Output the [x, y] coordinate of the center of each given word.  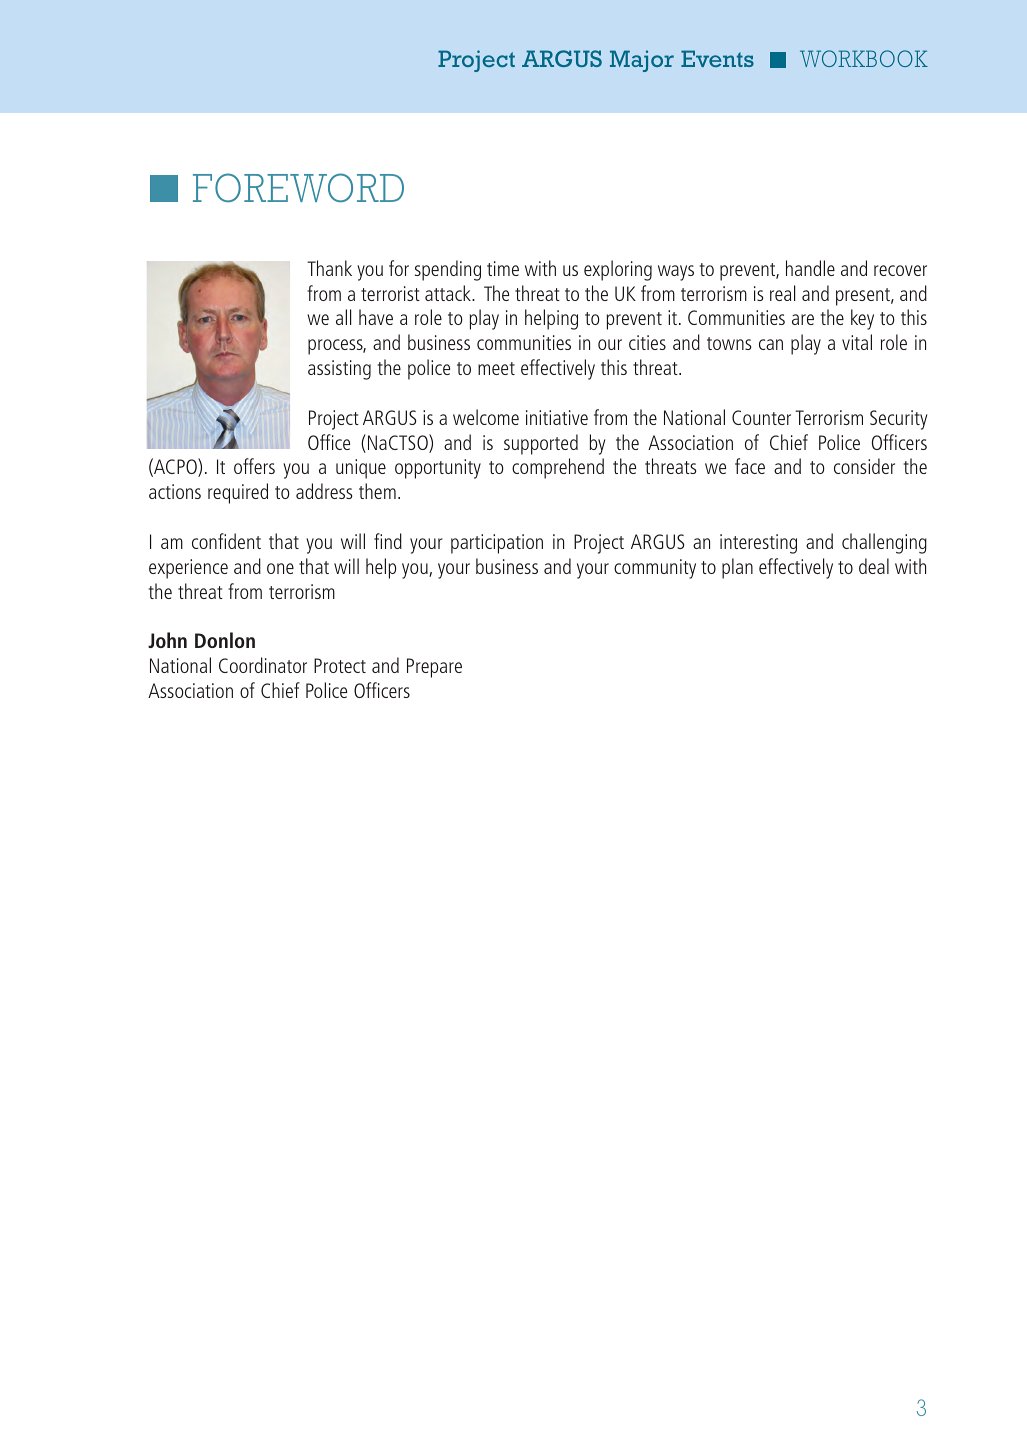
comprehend [558, 468]
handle [810, 268]
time [503, 268]
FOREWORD [298, 188]
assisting [339, 370]
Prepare [434, 668]
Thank [329, 268]
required [238, 493]
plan [737, 568]
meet [496, 368]
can [771, 344]
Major [642, 61]
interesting [758, 544]
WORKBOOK [864, 58]
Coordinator [263, 665]
